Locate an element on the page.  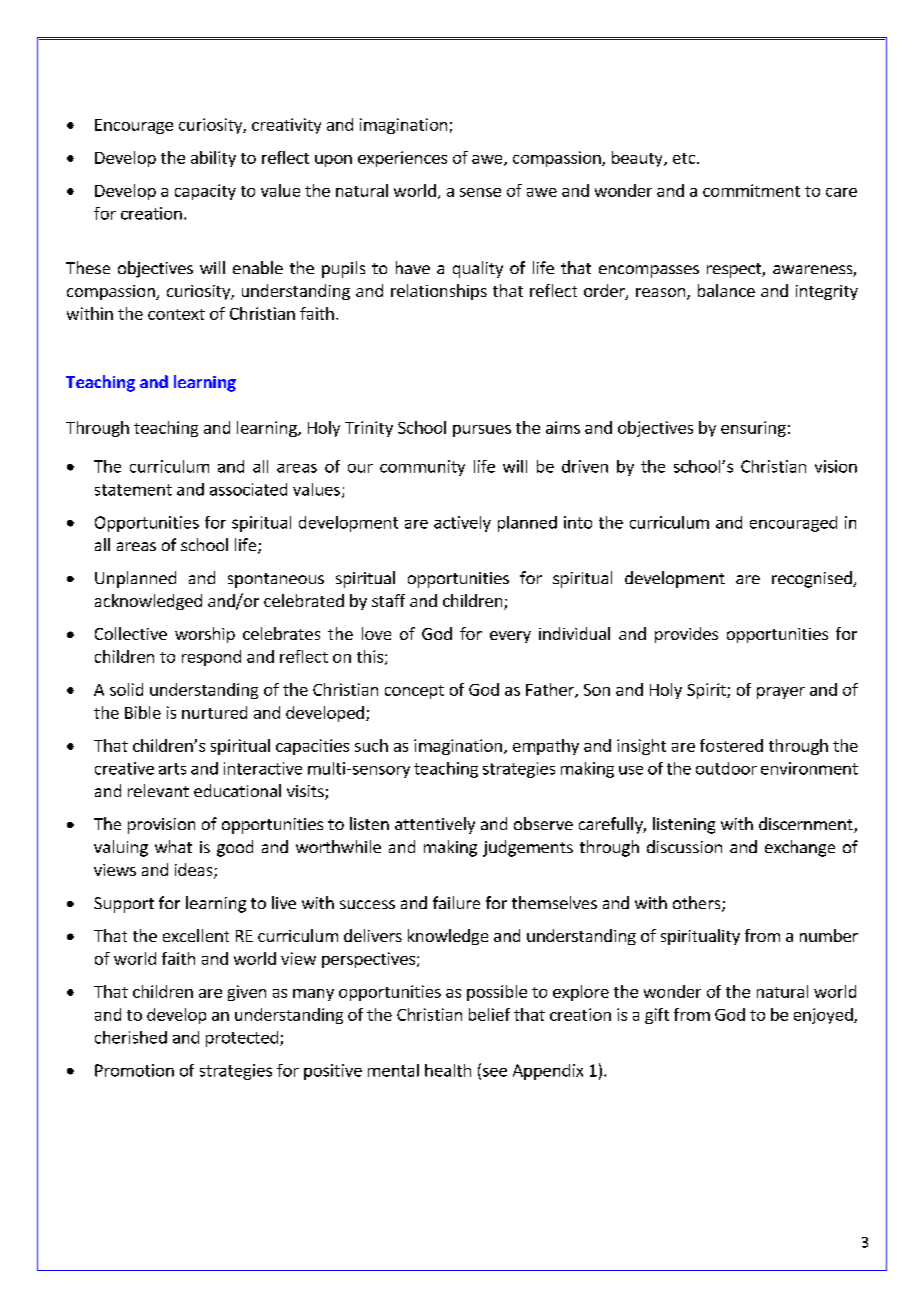
health is located at coordinates (448, 1070).
